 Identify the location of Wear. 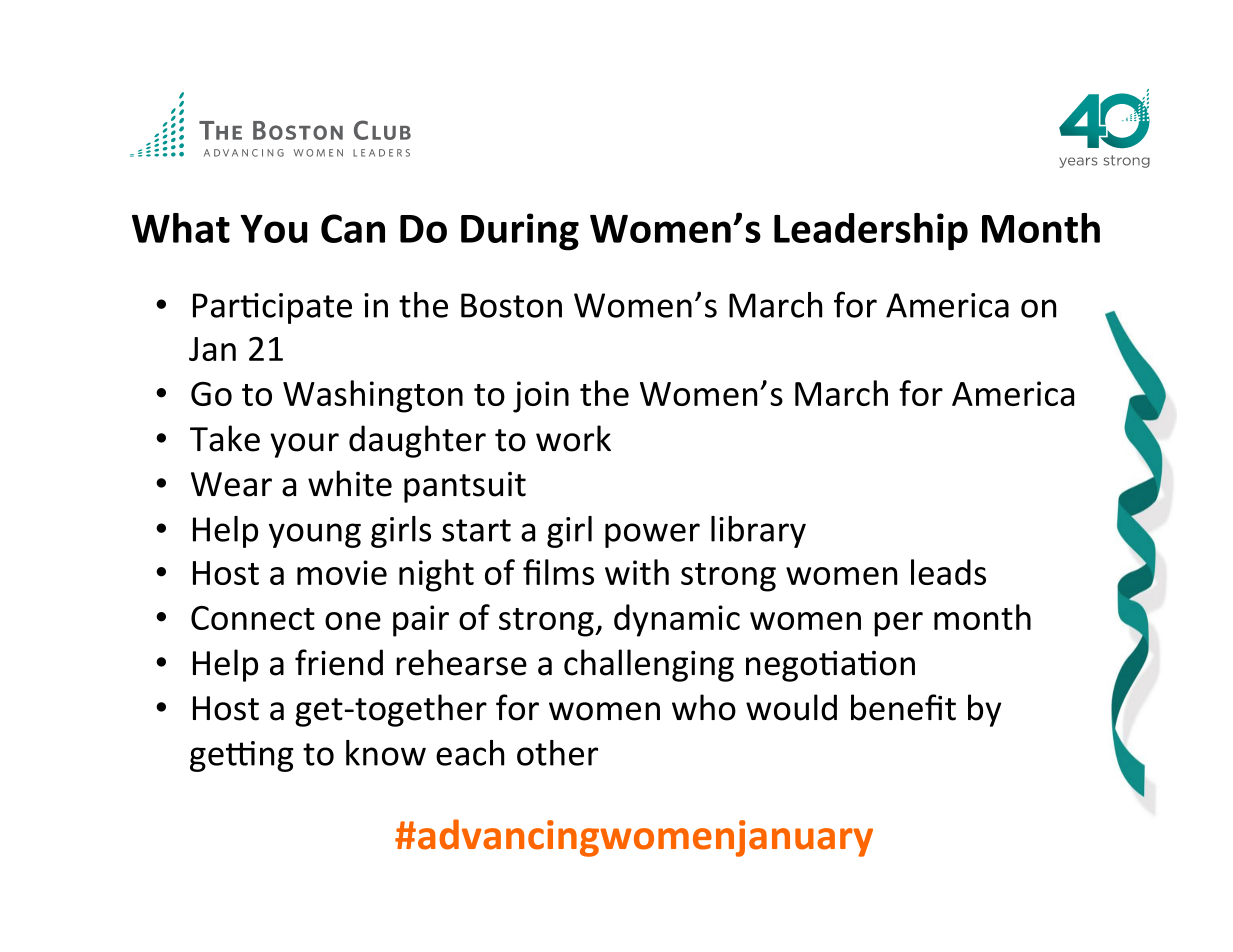
(231, 484).
